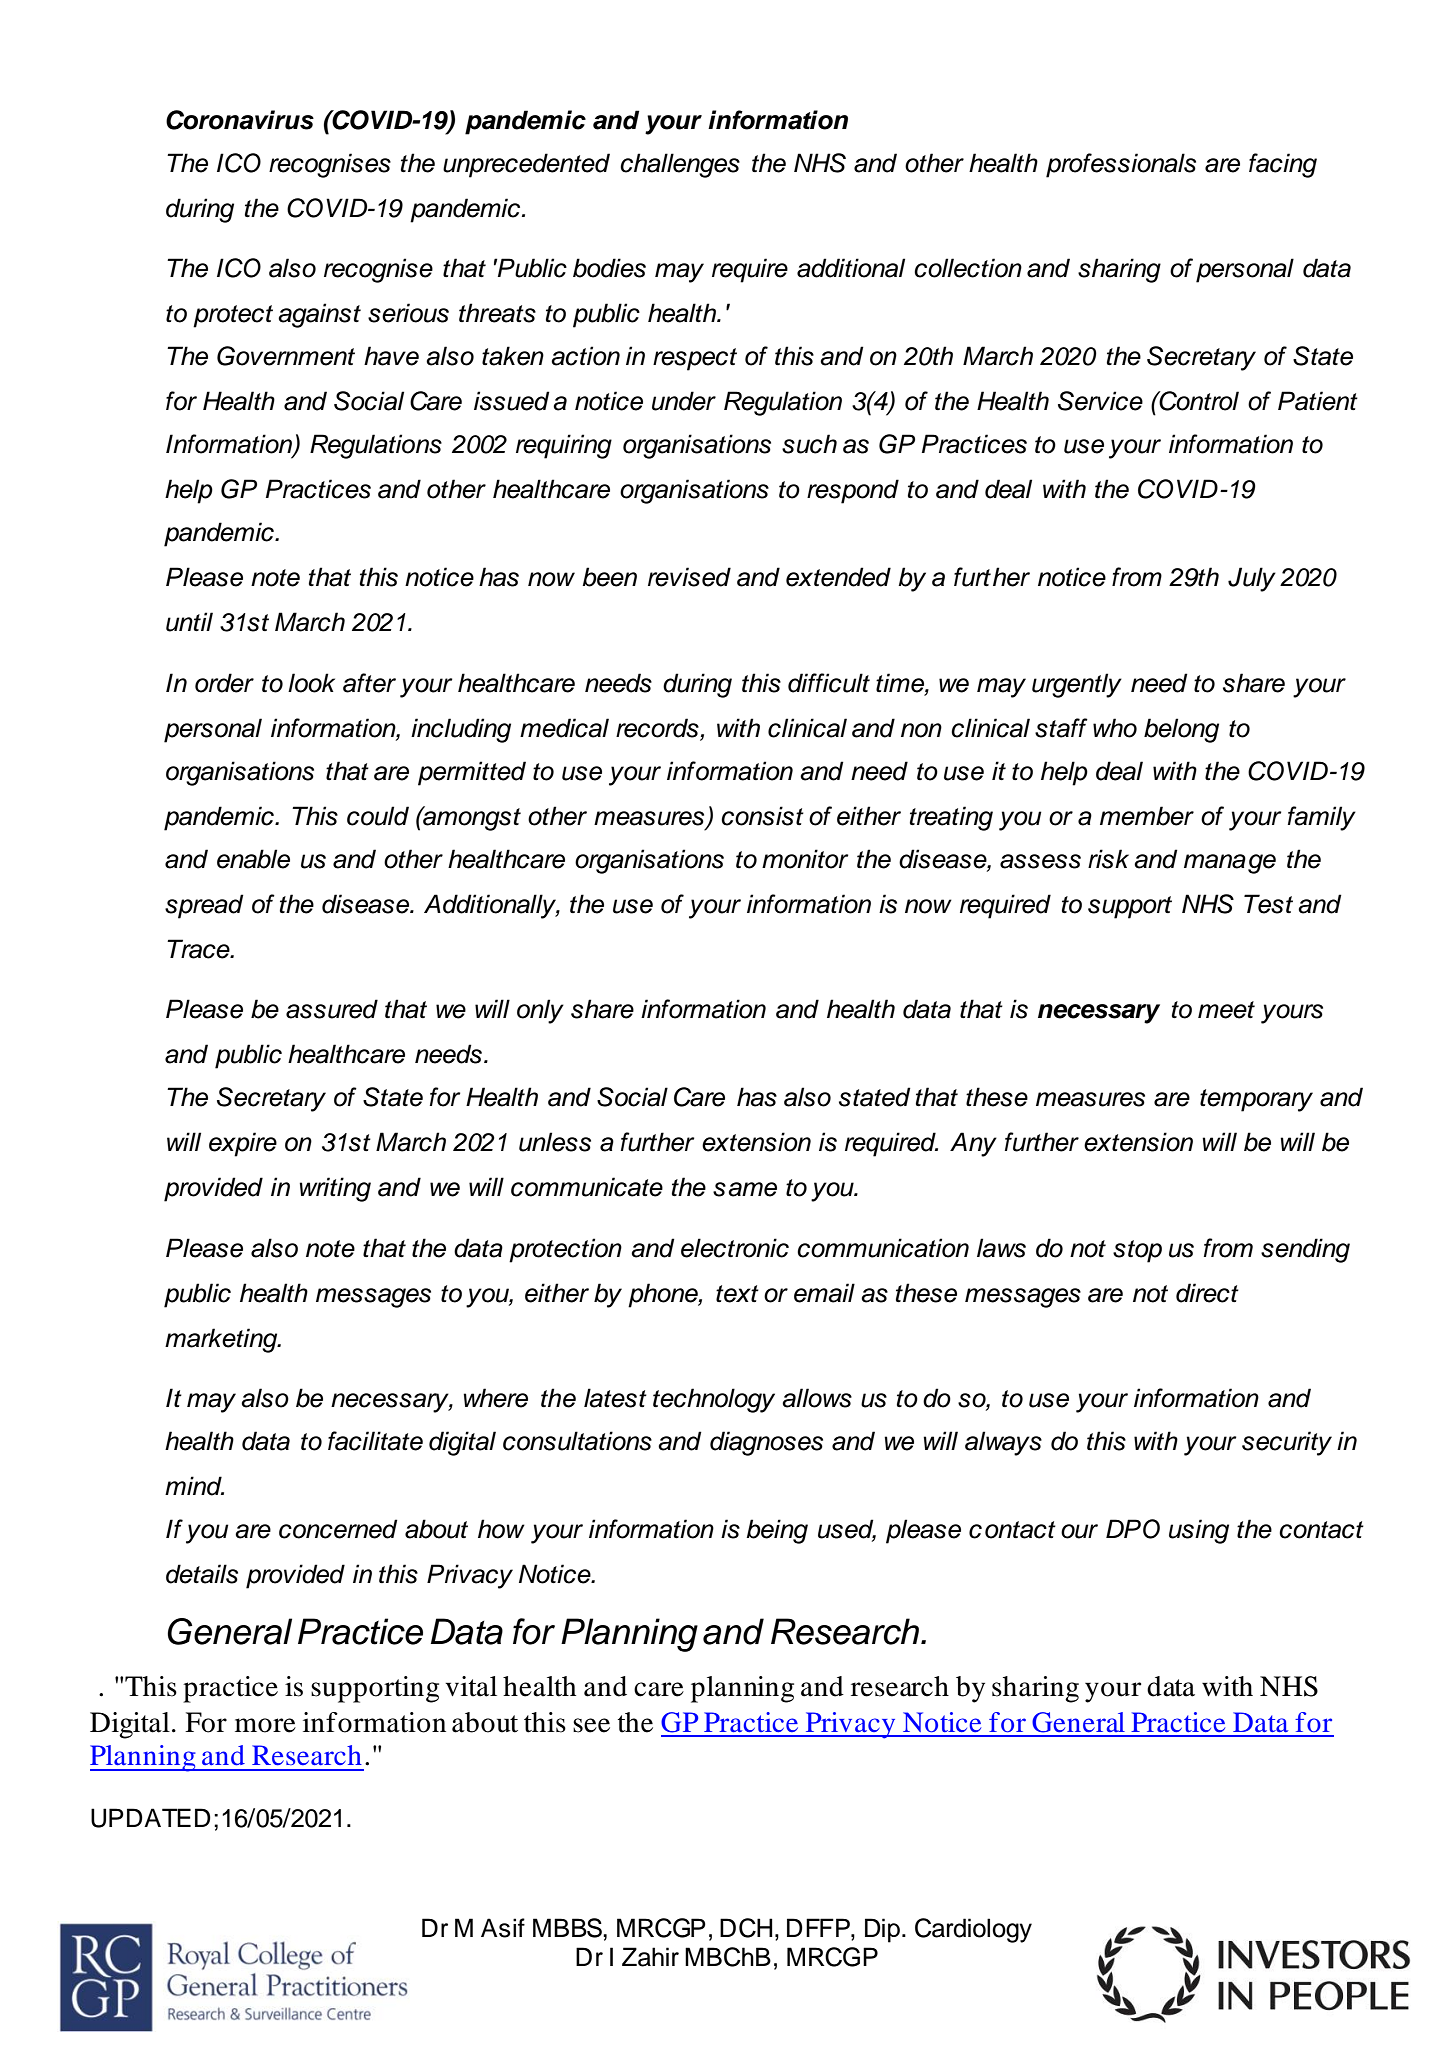 Image resolution: width=1453 pixels, height=2054 pixels. I want to click on being, so click(777, 1531).
